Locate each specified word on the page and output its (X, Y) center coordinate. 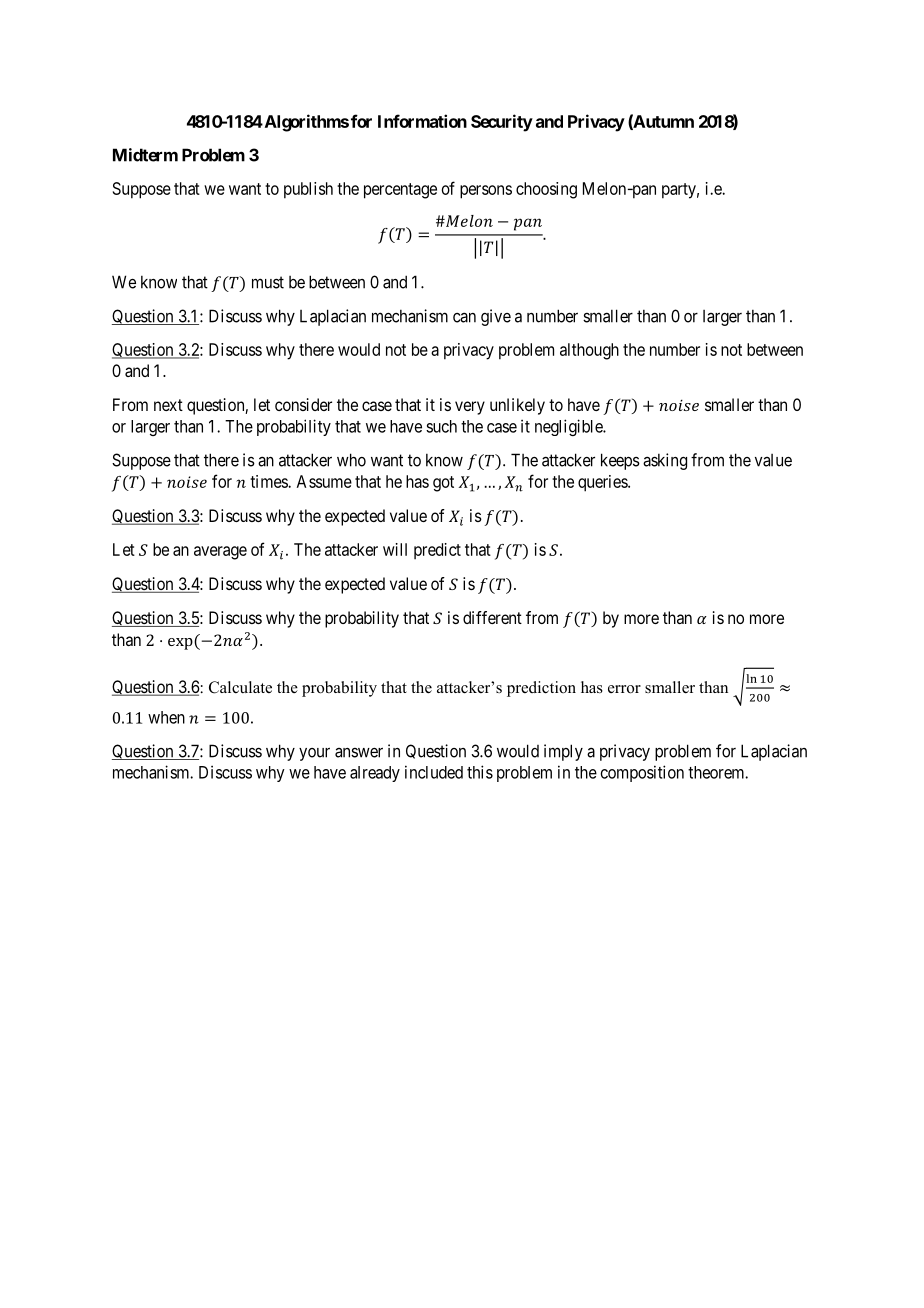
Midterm (145, 155)
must (268, 282)
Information (422, 121)
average (220, 553)
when (166, 717)
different (492, 617)
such (441, 426)
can (464, 317)
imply (563, 752)
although (589, 351)
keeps (620, 461)
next (168, 405)
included (434, 772)
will (395, 549)
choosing (546, 190)
